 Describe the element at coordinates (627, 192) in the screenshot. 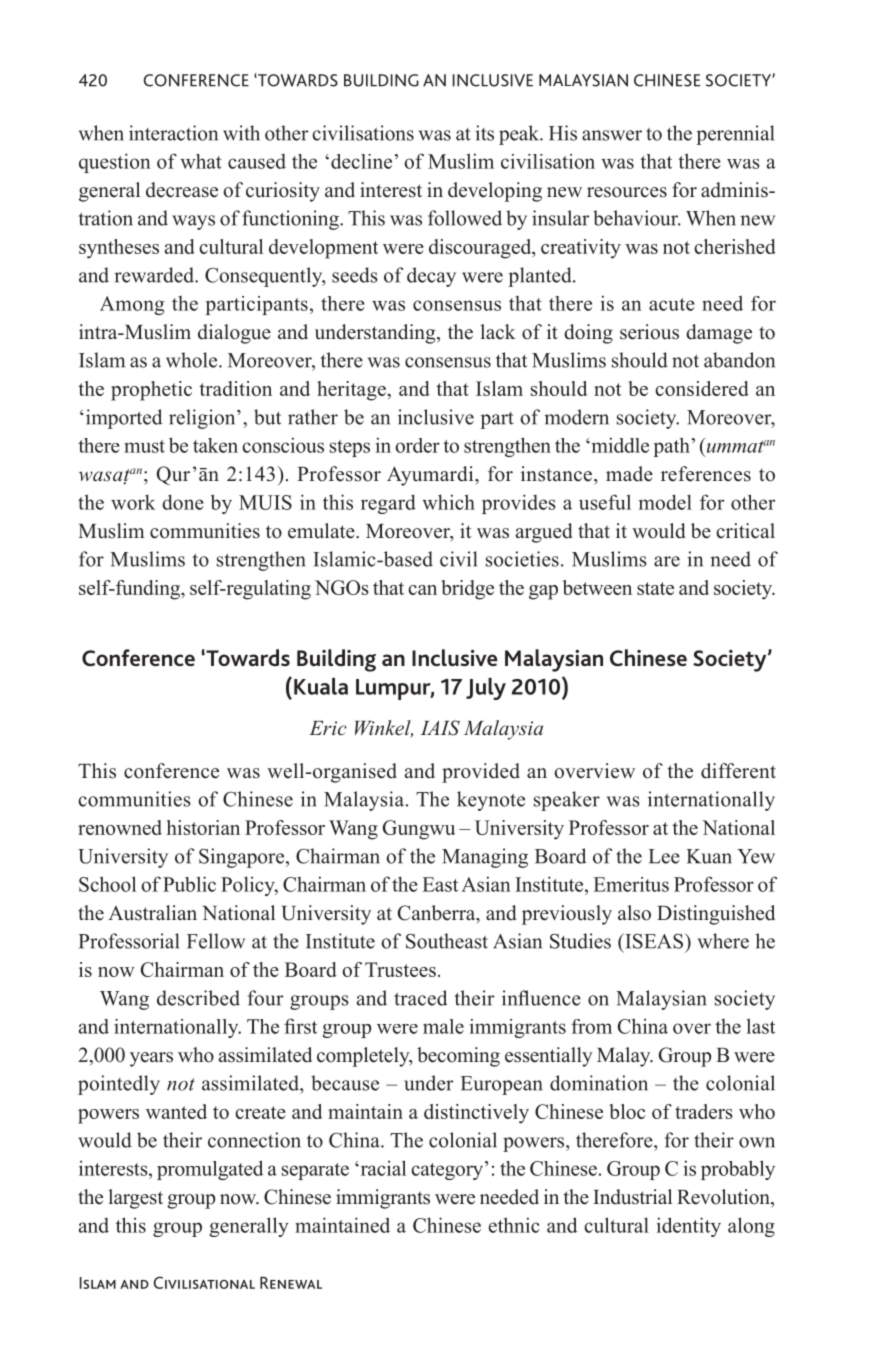

I see `resources` at that location.
